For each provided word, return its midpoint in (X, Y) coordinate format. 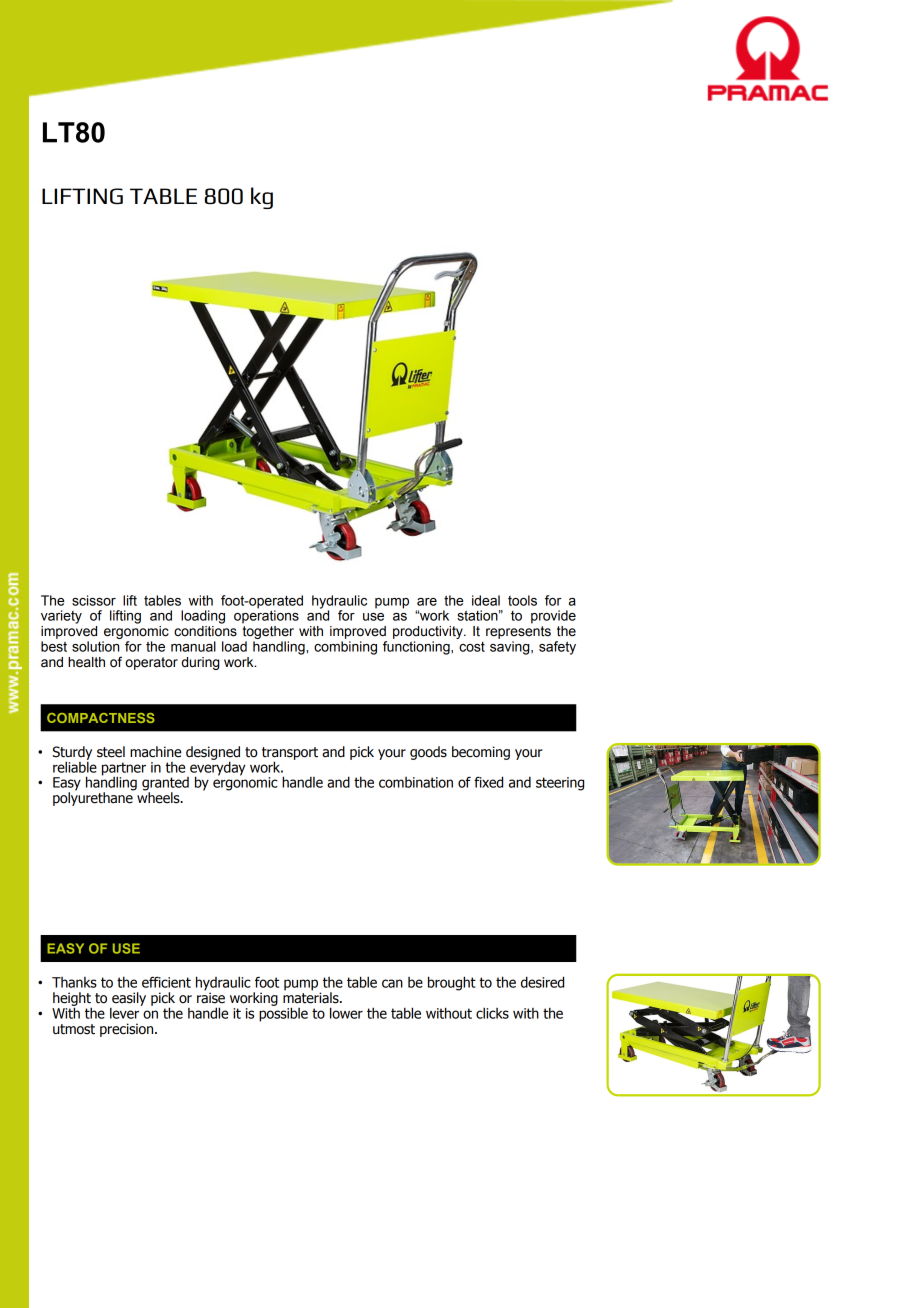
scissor (94, 600)
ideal (486, 600)
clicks (492, 1013)
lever (125, 1012)
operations (266, 616)
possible (283, 1013)
